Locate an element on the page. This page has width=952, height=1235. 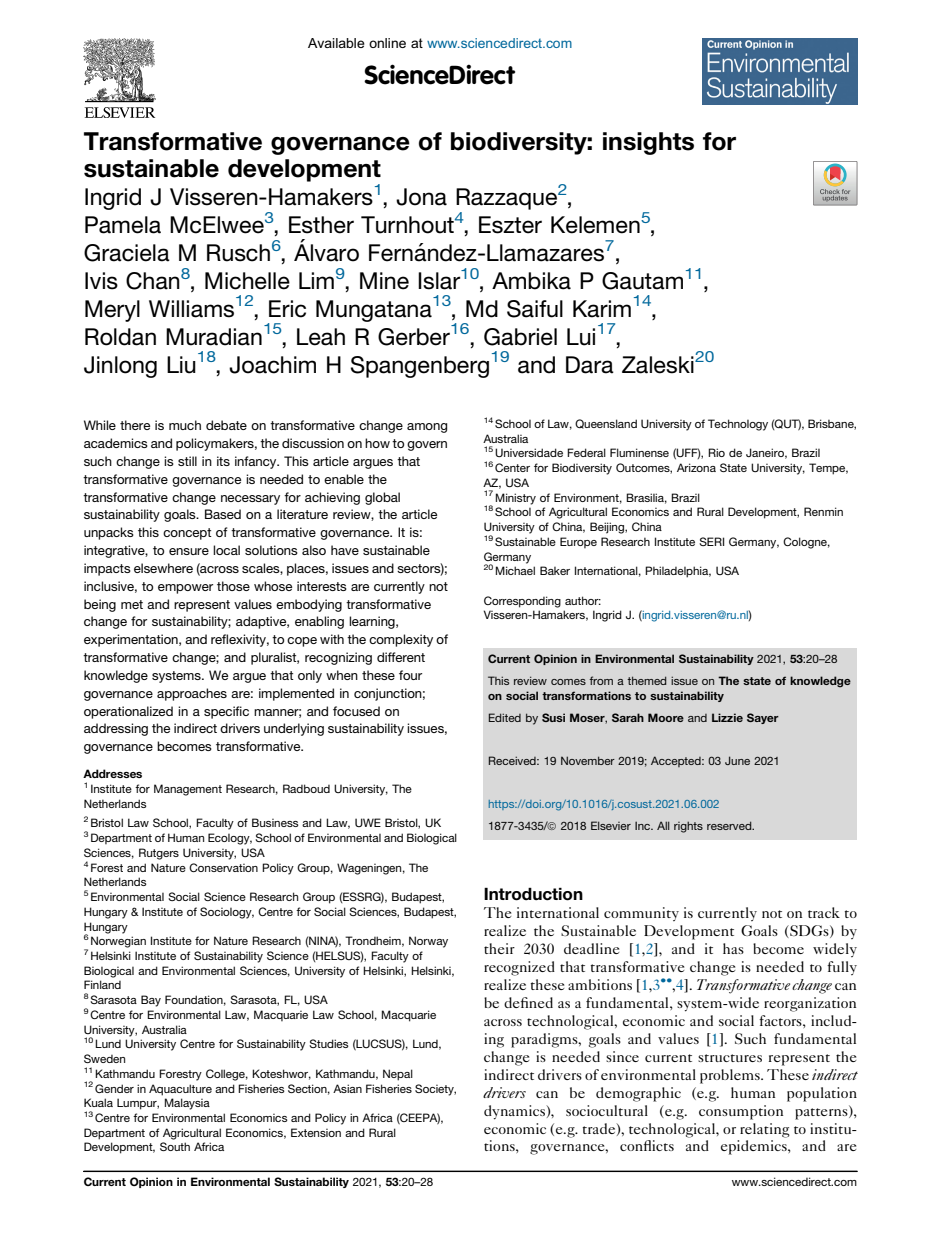
insights is located at coordinates (648, 143).
